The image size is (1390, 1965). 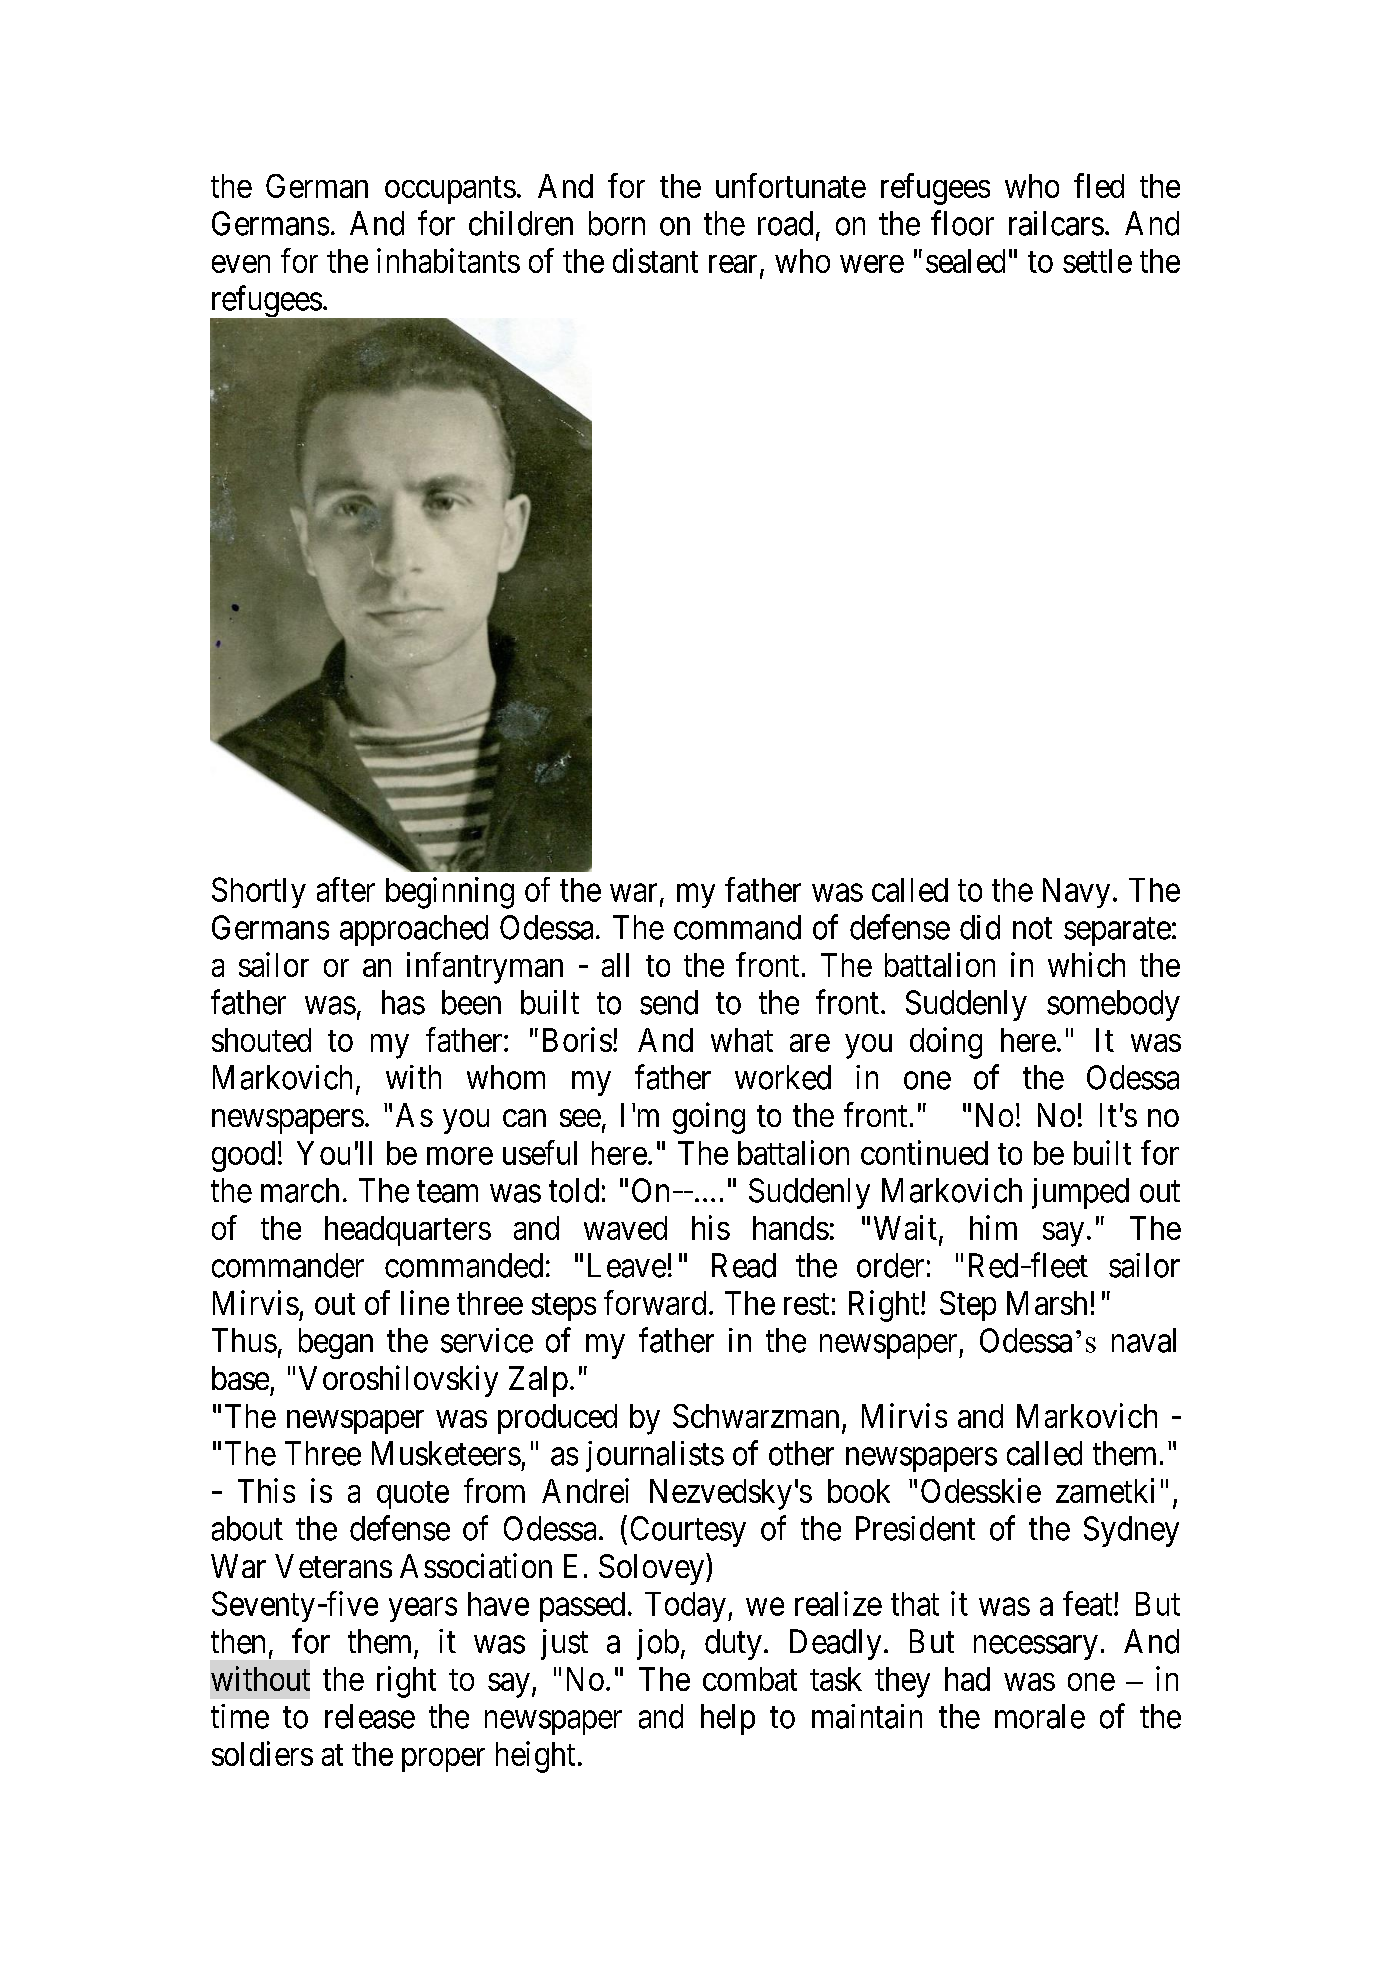 What do you see at coordinates (346, 889) in the screenshot?
I see `after` at bounding box center [346, 889].
